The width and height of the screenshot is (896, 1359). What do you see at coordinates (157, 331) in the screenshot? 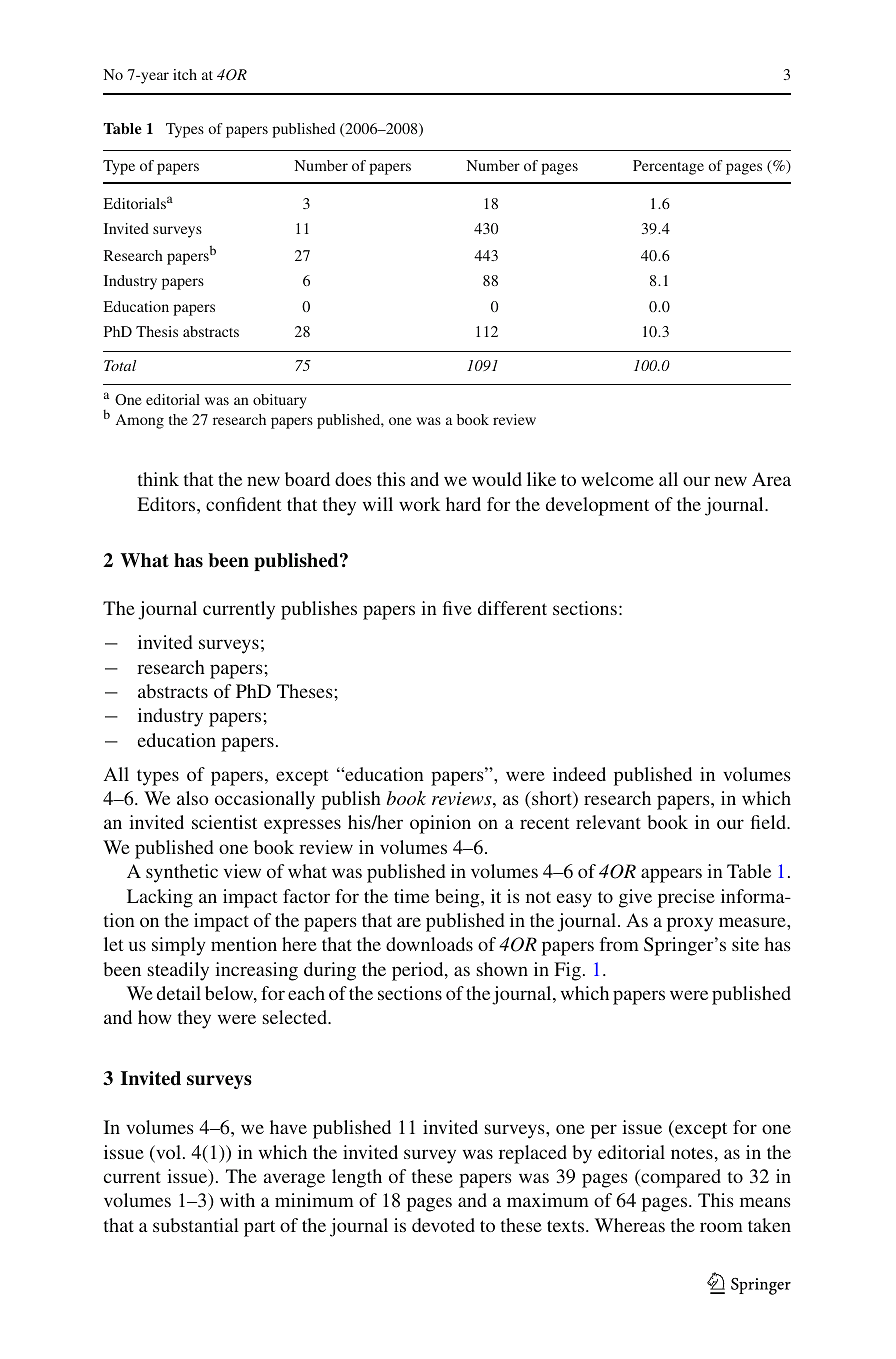
I see `Thesis` at bounding box center [157, 331].
